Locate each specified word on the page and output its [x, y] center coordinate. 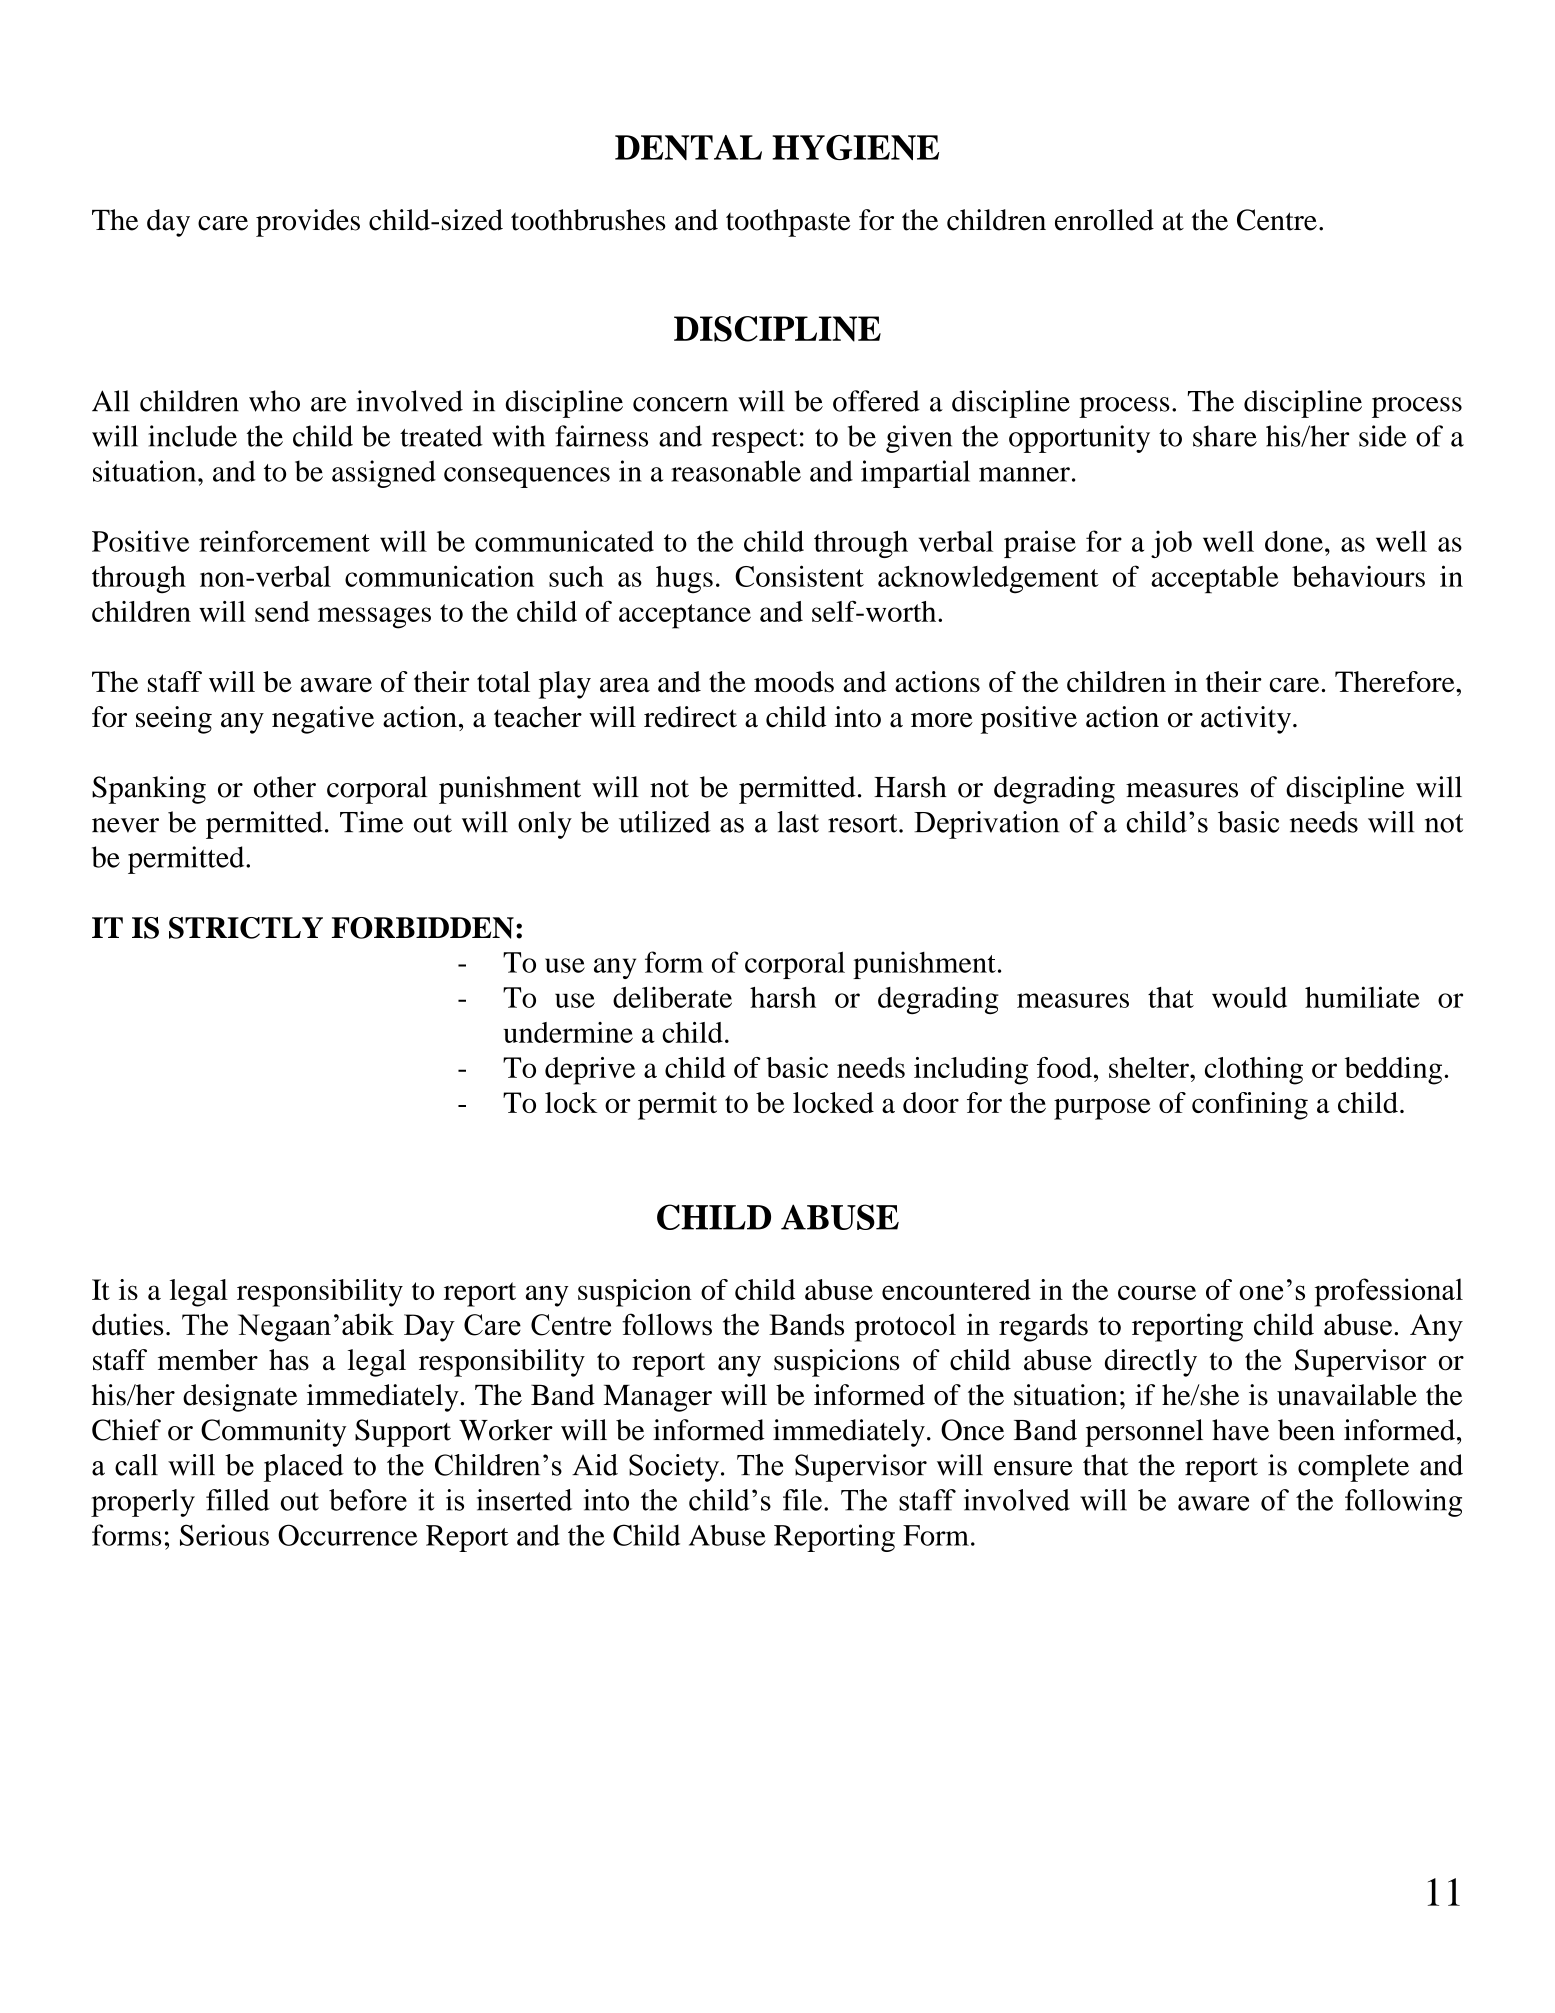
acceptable [1214, 579]
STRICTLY [246, 928]
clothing [1254, 1071]
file [802, 1500]
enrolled [1104, 220]
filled [238, 1500]
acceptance [685, 616]
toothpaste [788, 223]
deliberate [672, 997]
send [282, 611]
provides [308, 223]
